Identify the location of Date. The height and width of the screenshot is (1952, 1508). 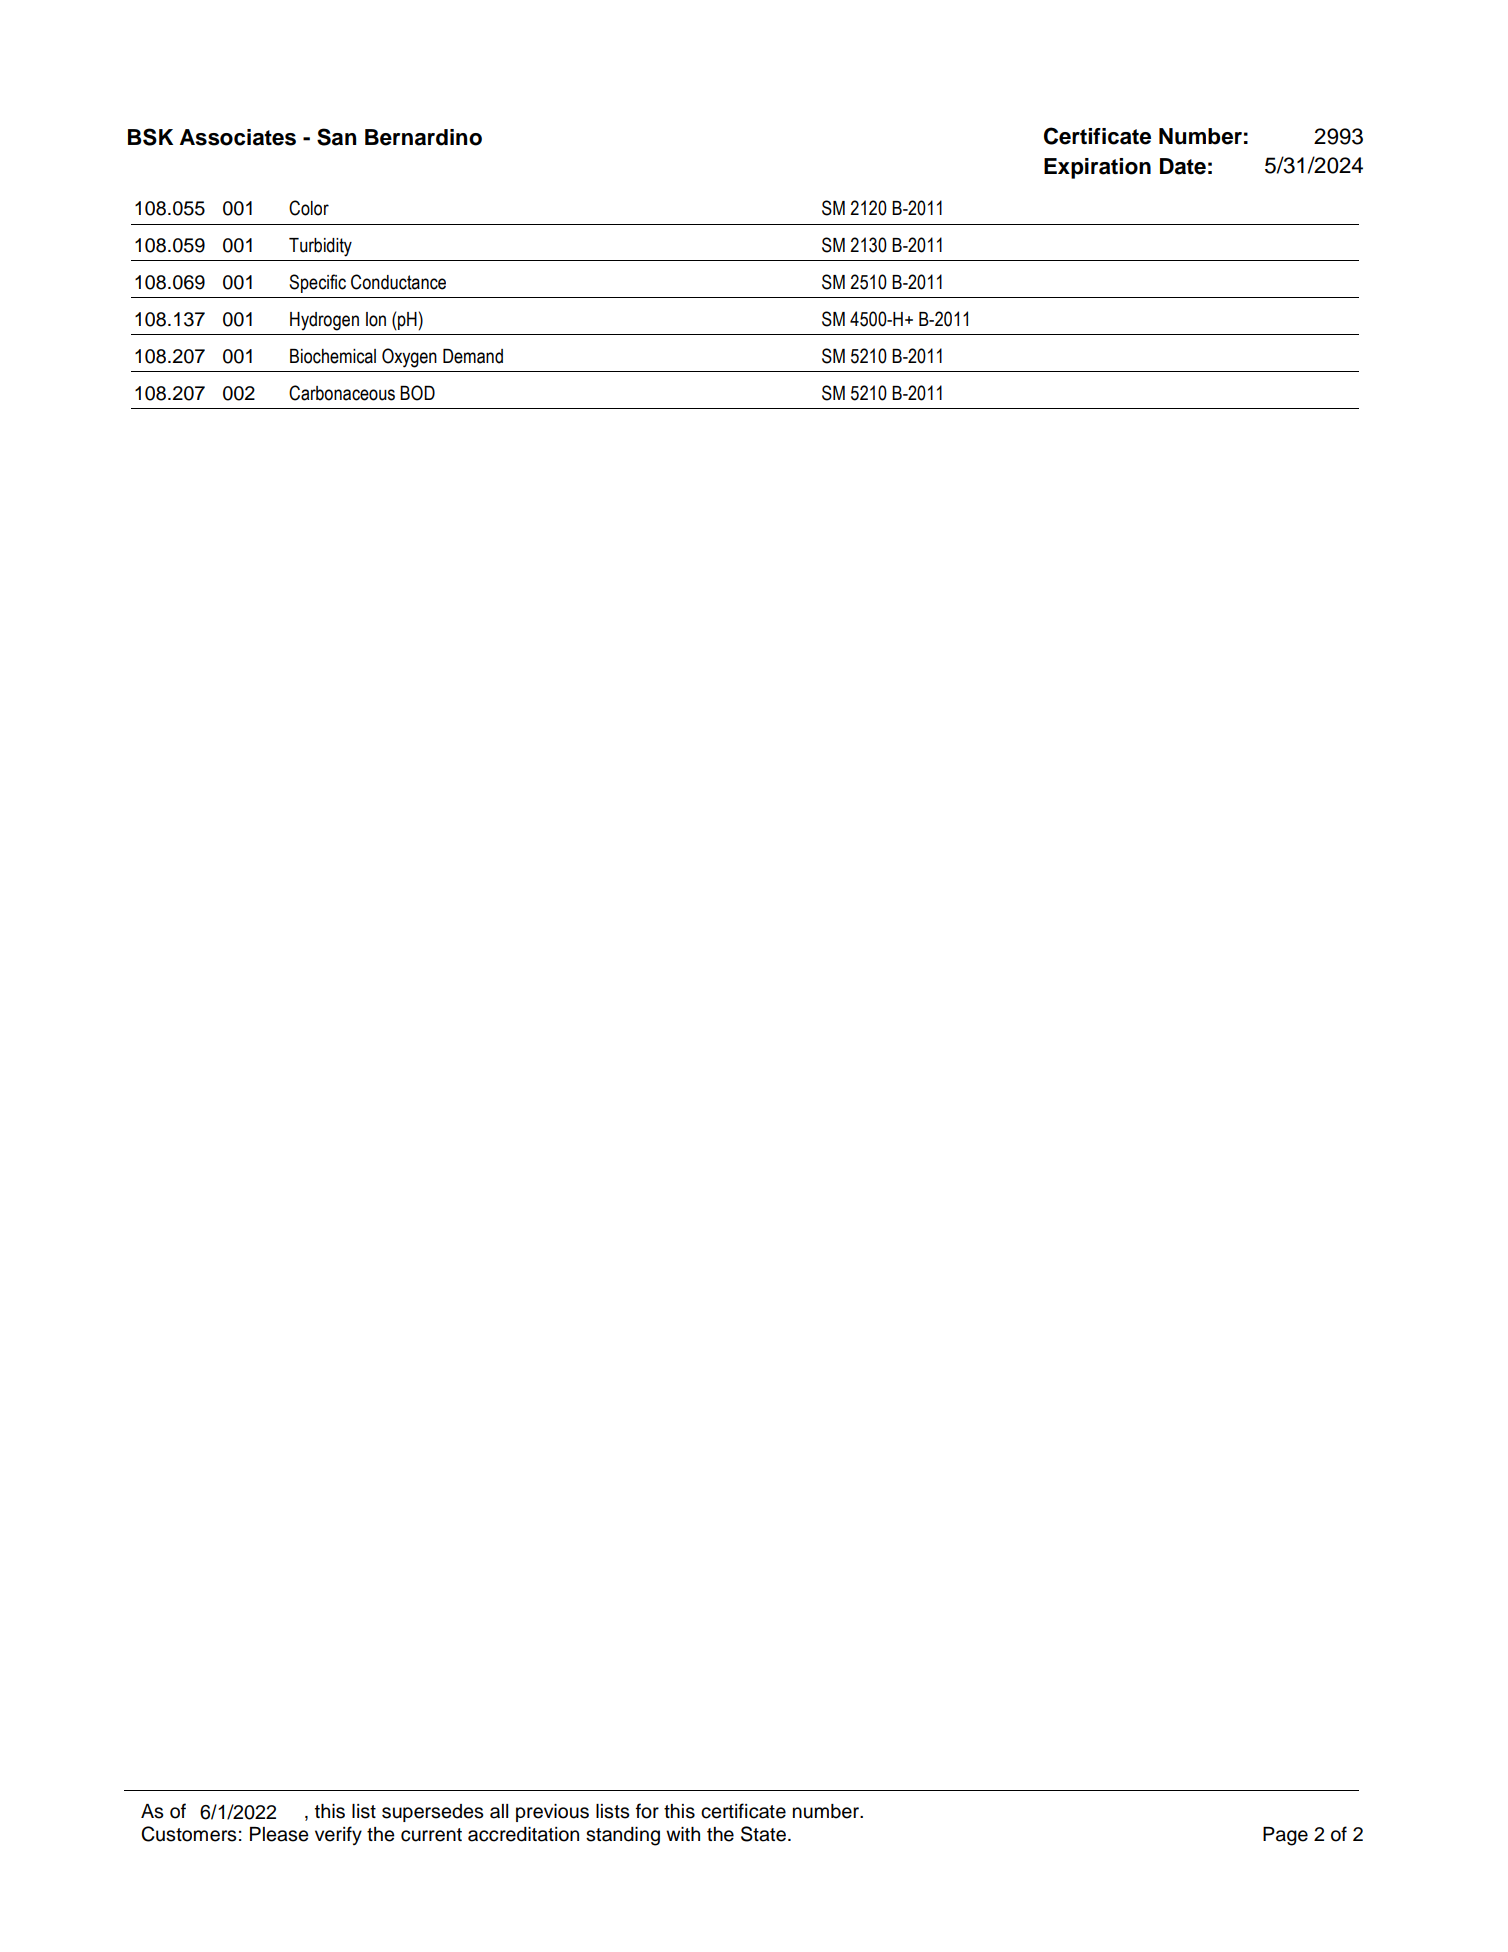
(1183, 166).
